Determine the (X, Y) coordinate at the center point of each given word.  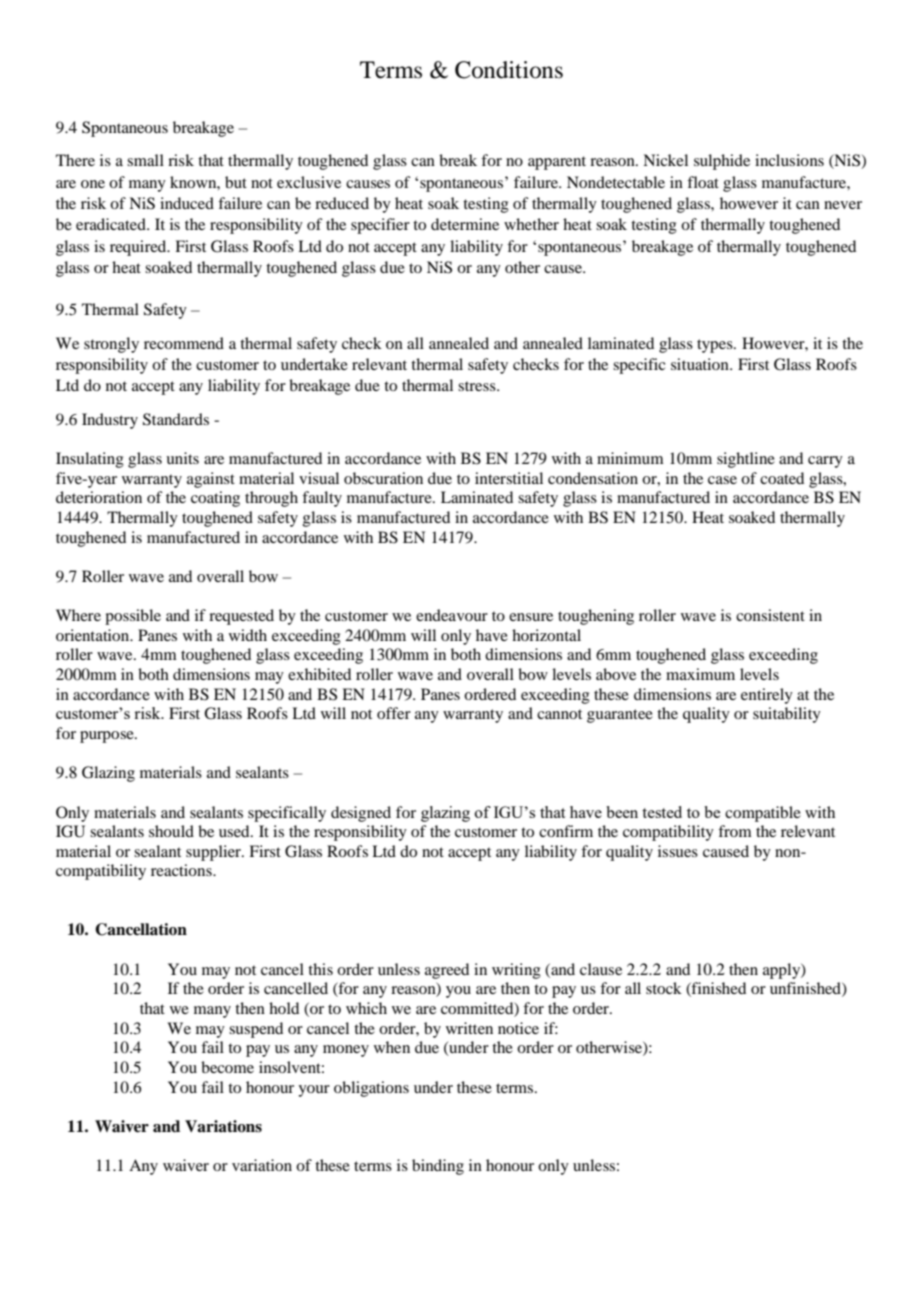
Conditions (509, 70)
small (145, 160)
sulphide (722, 162)
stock (664, 988)
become (227, 1067)
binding (438, 1167)
